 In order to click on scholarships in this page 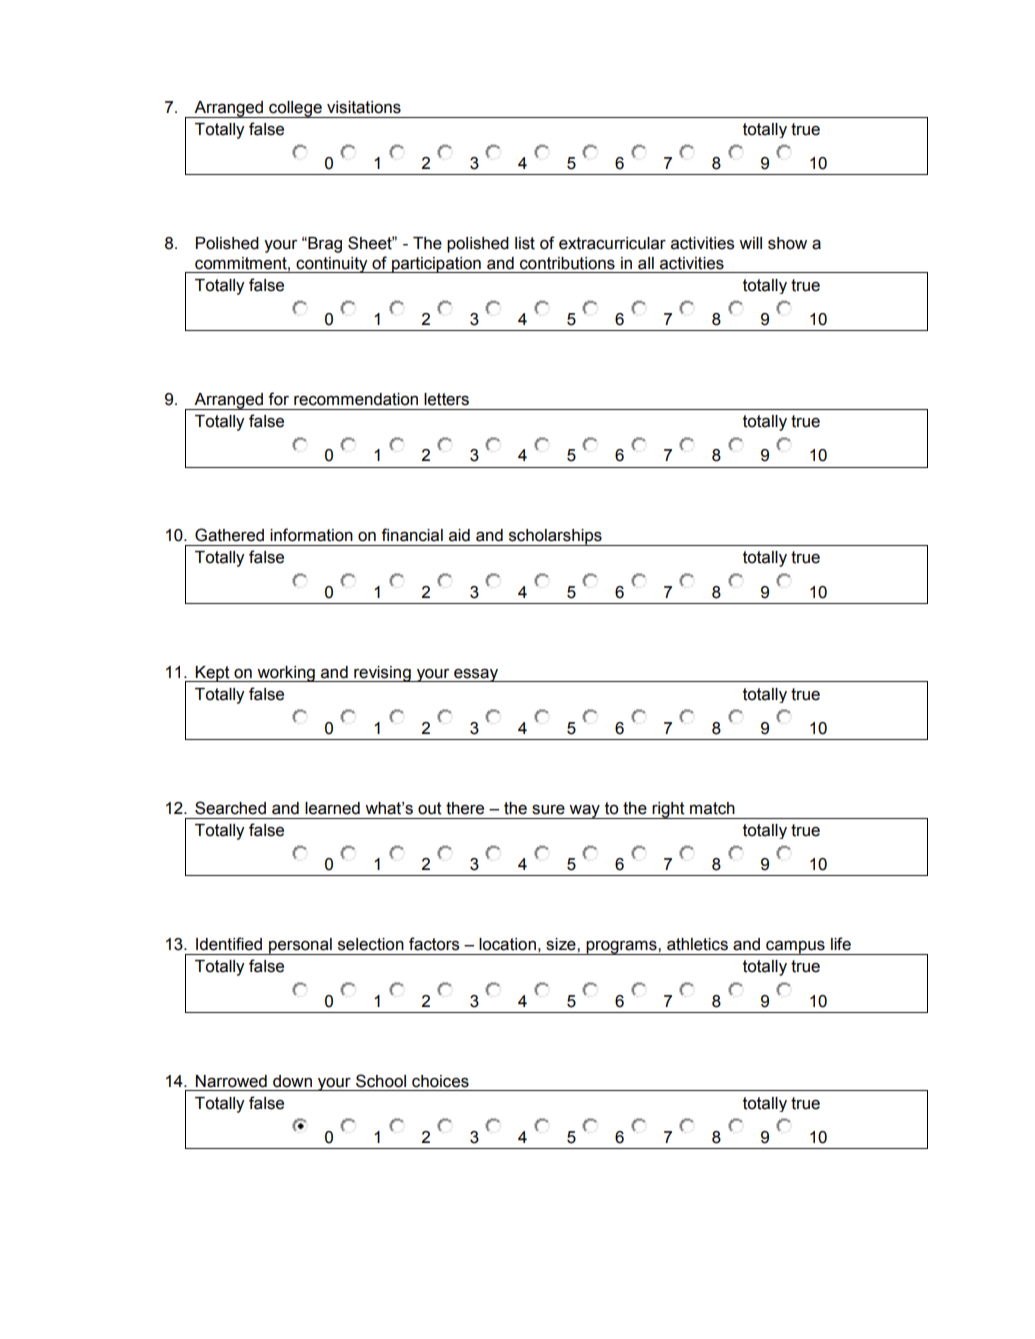, I will do `click(555, 537)`.
